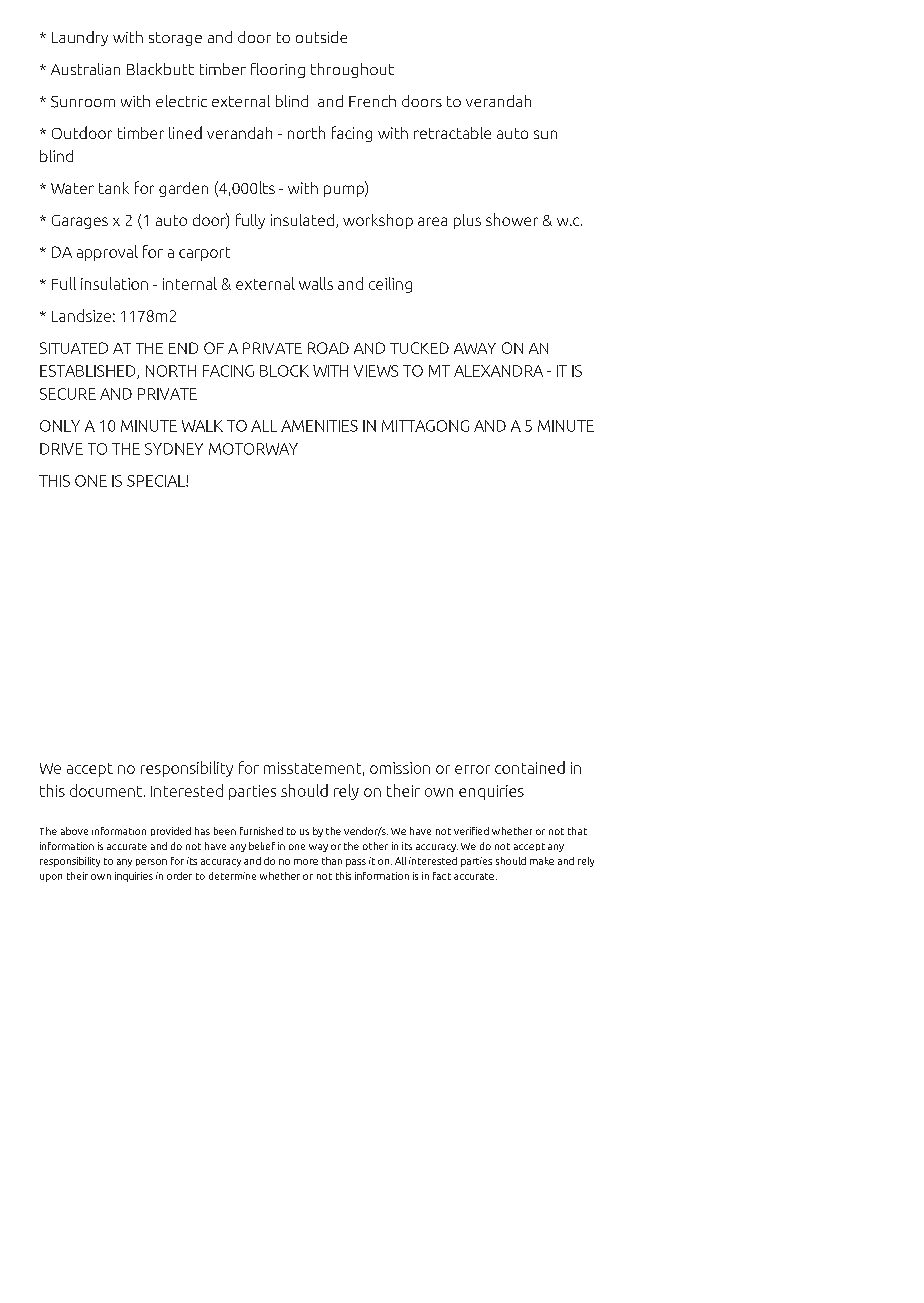 The width and height of the document is (924, 1303). What do you see at coordinates (157, 481) in the document?
I see `SPECIAL` at bounding box center [157, 481].
